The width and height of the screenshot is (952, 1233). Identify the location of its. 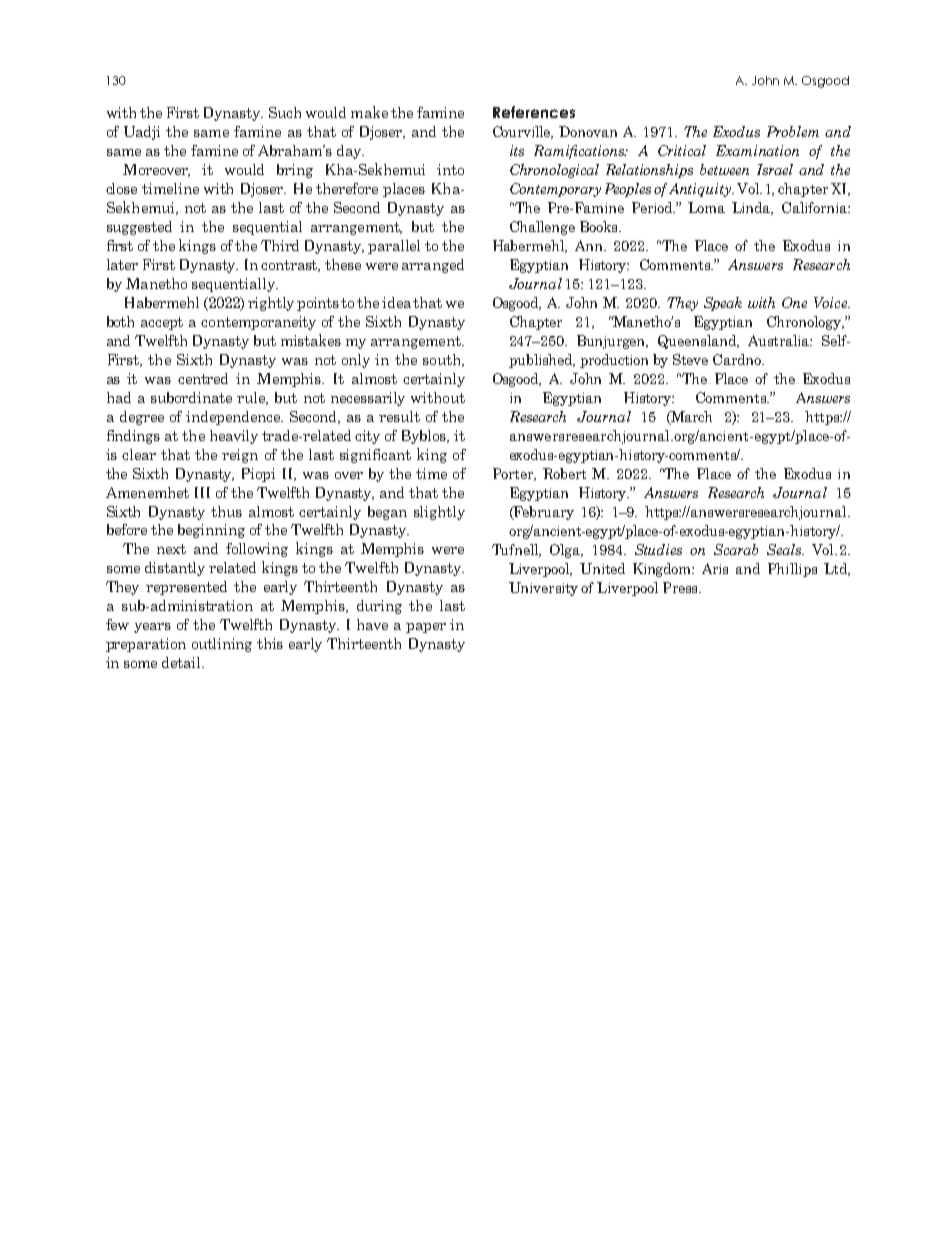
(517, 150).
